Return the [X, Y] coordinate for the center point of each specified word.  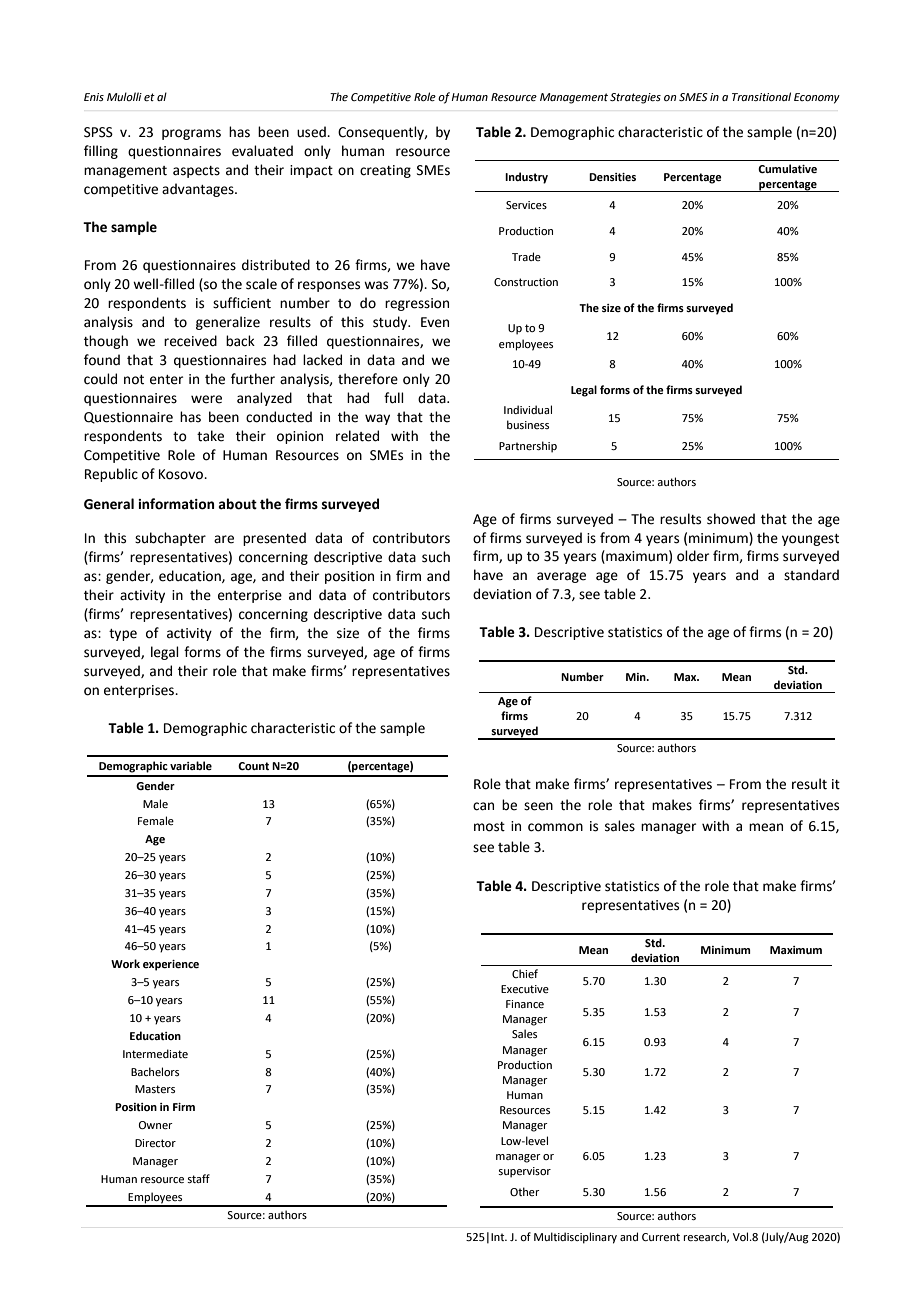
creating [385, 171]
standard [811, 575]
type [123, 635]
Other [525, 1191]
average [561, 577]
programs [191, 134]
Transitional [761, 96]
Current [661, 1237]
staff [198, 1178]
